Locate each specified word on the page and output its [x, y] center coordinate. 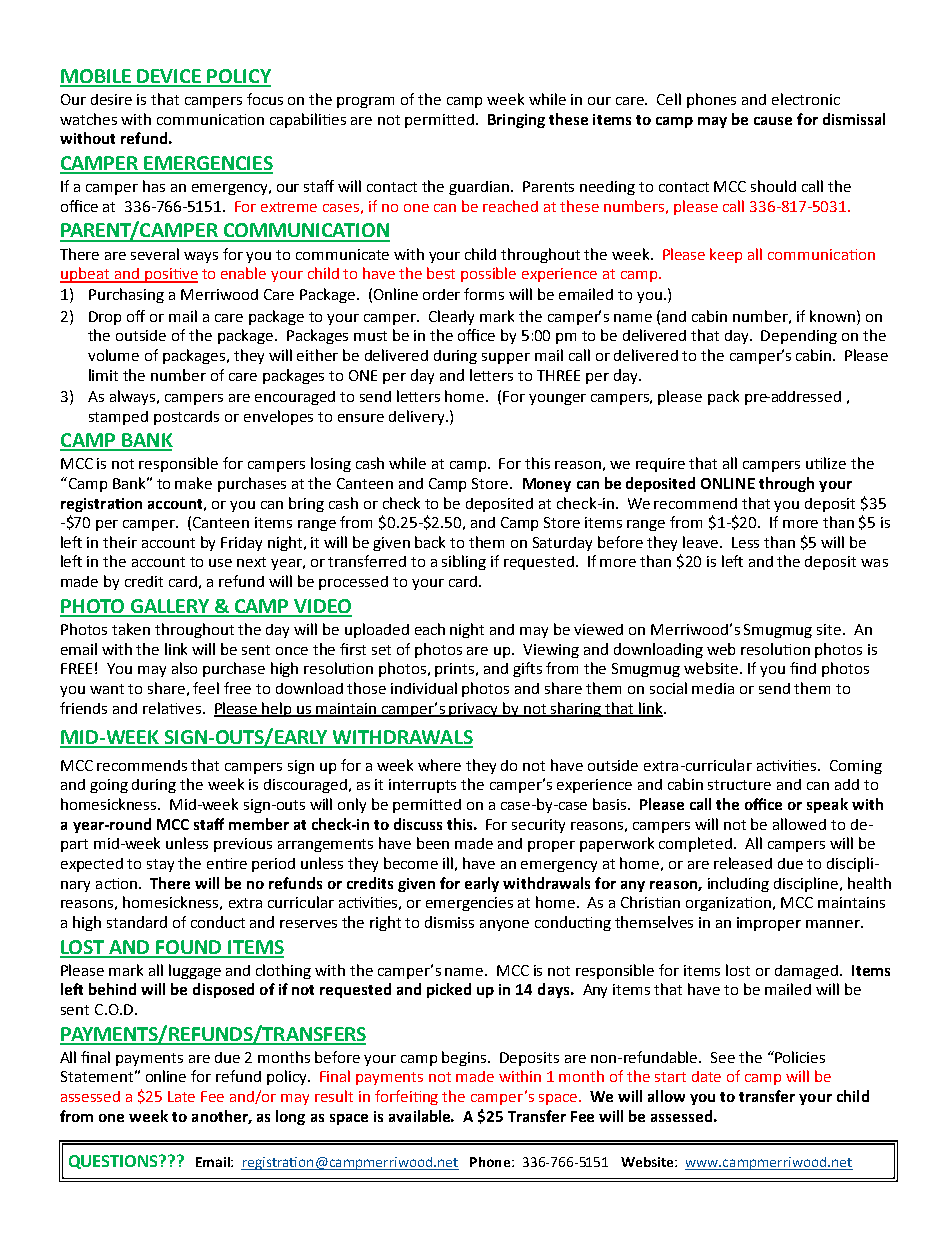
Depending [799, 337]
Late [181, 1096]
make [193, 483]
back [430, 542]
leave [702, 542]
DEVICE [170, 77]
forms [484, 294]
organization [730, 904]
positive [170, 275]
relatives [173, 708]
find [803, 668]
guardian [480, 188]
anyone [504, 925]
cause [773, 121]
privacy [474, 710]
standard [137, 922]
